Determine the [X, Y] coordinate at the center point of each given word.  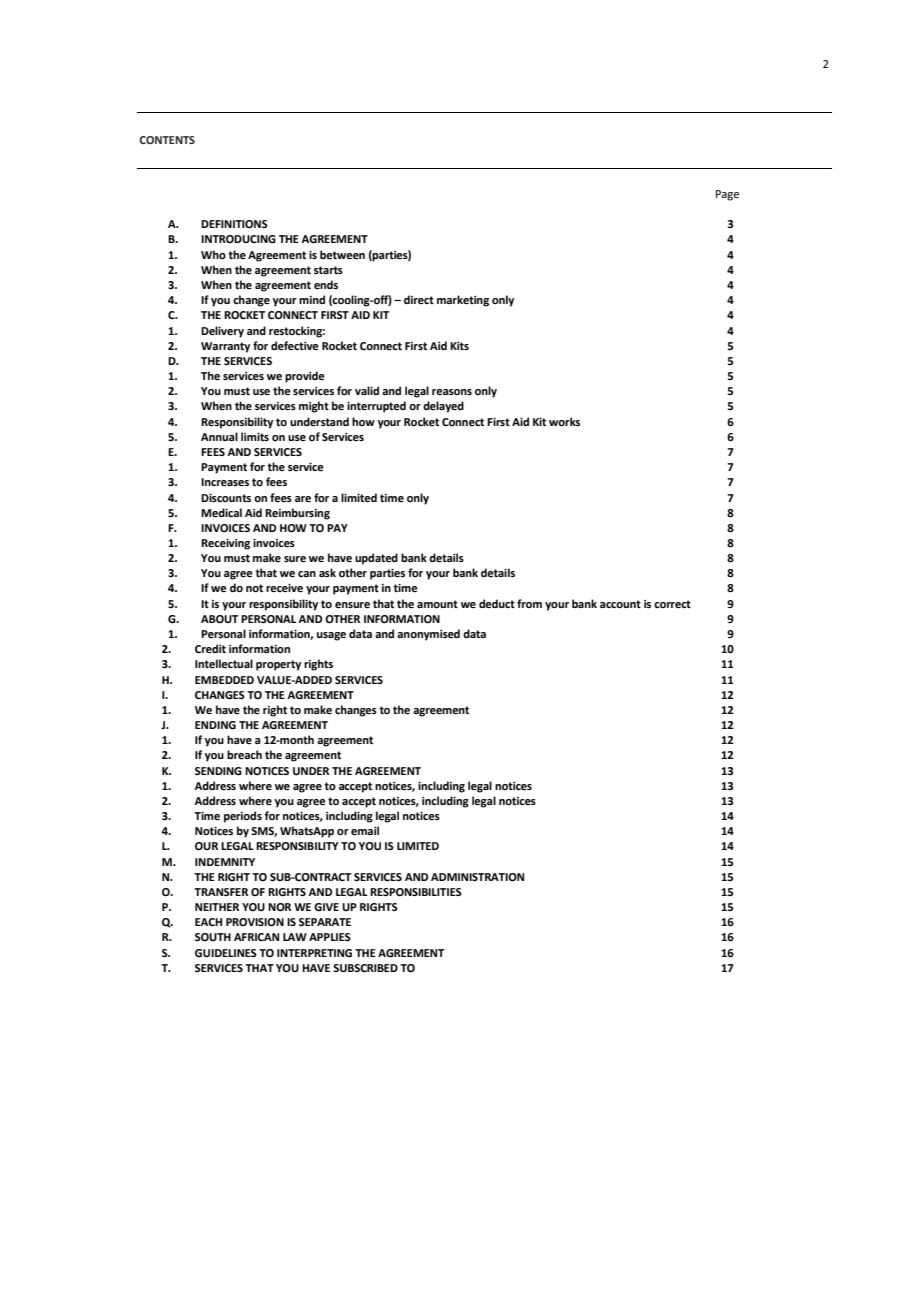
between [342, 254]
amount [437, 604]
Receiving [225, 544]
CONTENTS [167, 140]
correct [672, 604]
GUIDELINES [226, 953]
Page [727, 195]
